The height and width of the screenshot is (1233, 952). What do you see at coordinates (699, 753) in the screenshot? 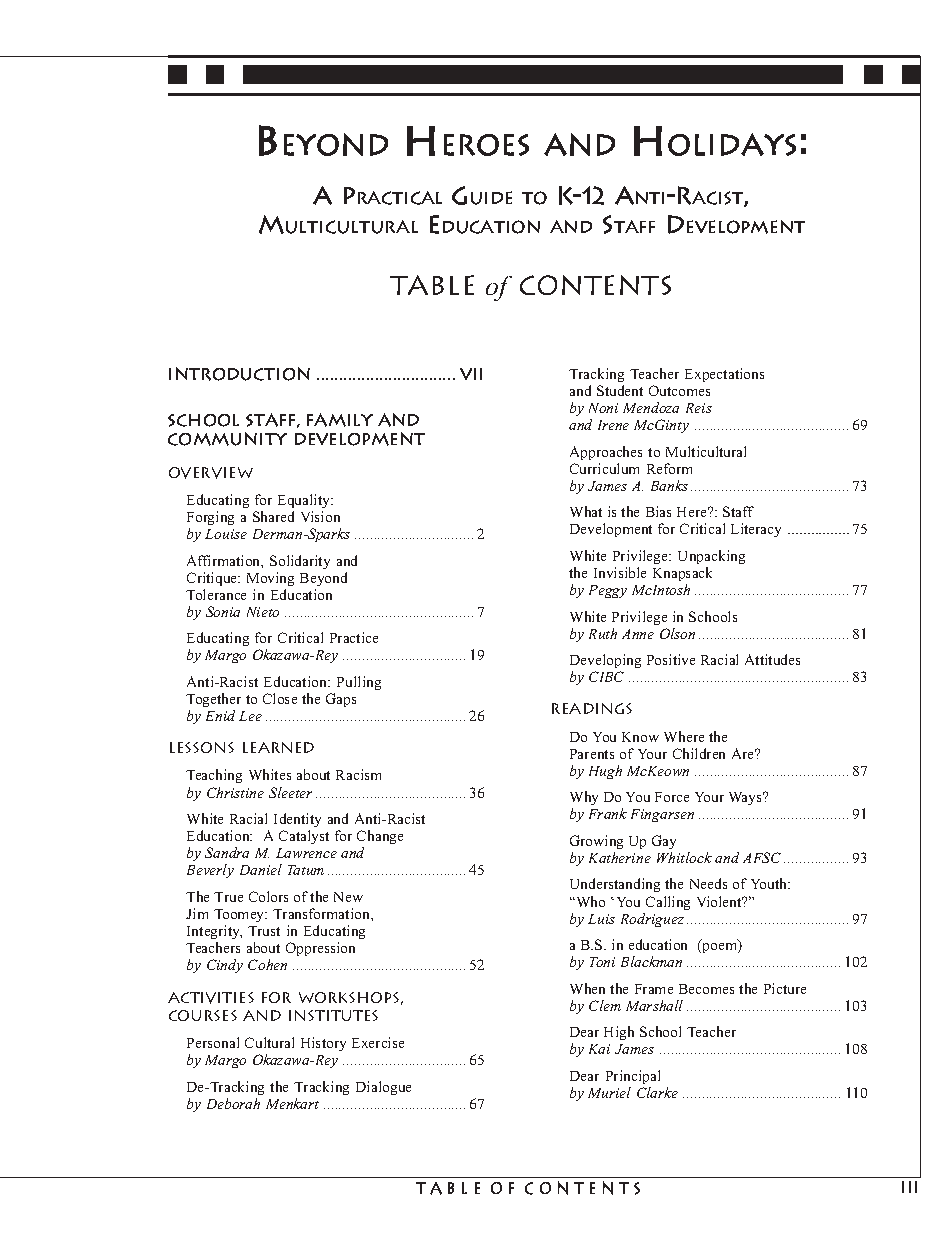
I see `Children` at bounding box center [699, 753].
